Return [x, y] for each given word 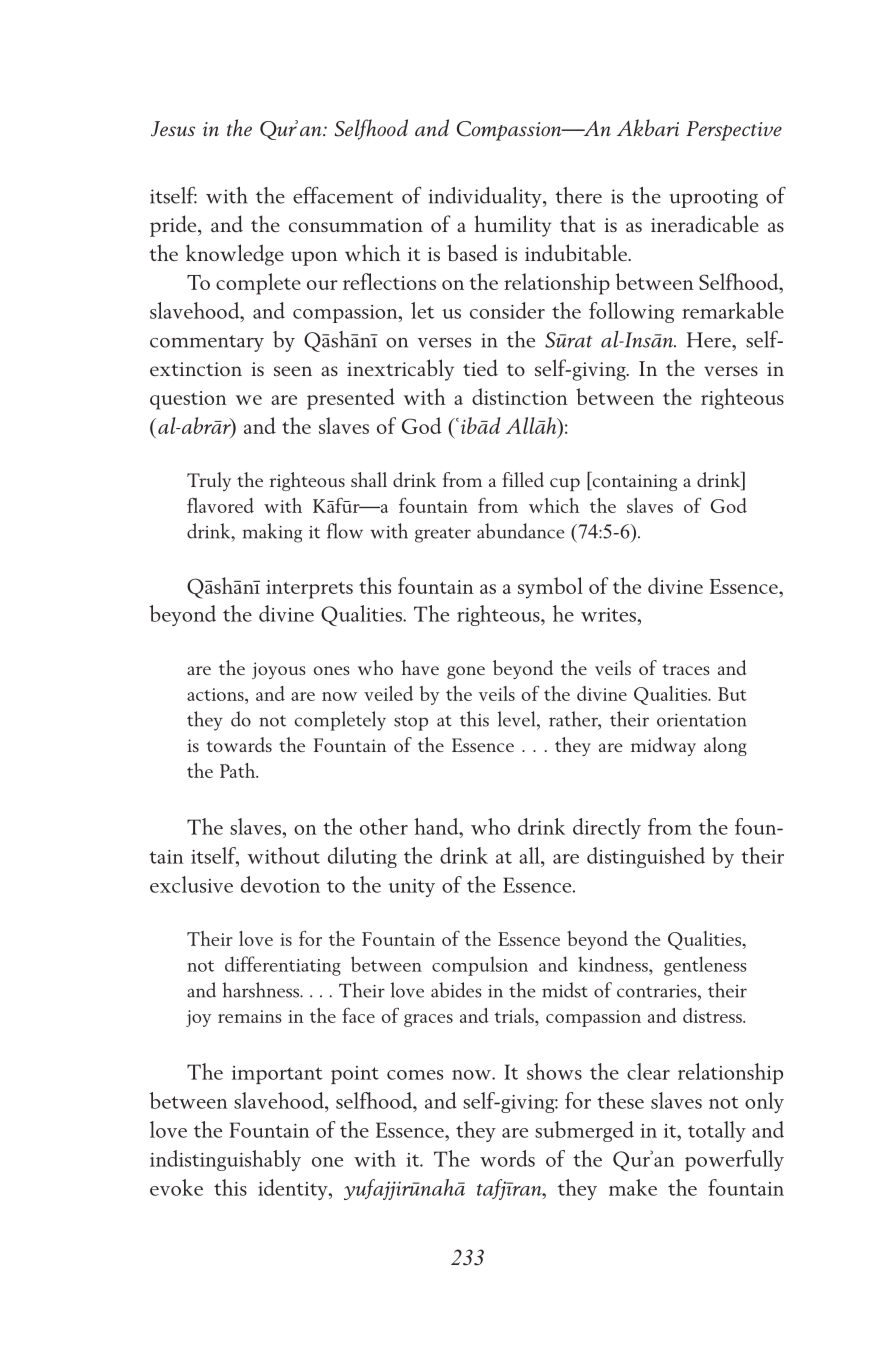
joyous [279, 670]
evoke [176, 1187]
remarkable [733, 310]
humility [513, 226]
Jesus [173, 129]
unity [412, 888]
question [188, 400]
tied [480, 367]
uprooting [714, 198]
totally [717, 1131]
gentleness [705, 966]
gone [466, 672]
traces [686, 669]
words [507, 1158]
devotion [280, 884]
